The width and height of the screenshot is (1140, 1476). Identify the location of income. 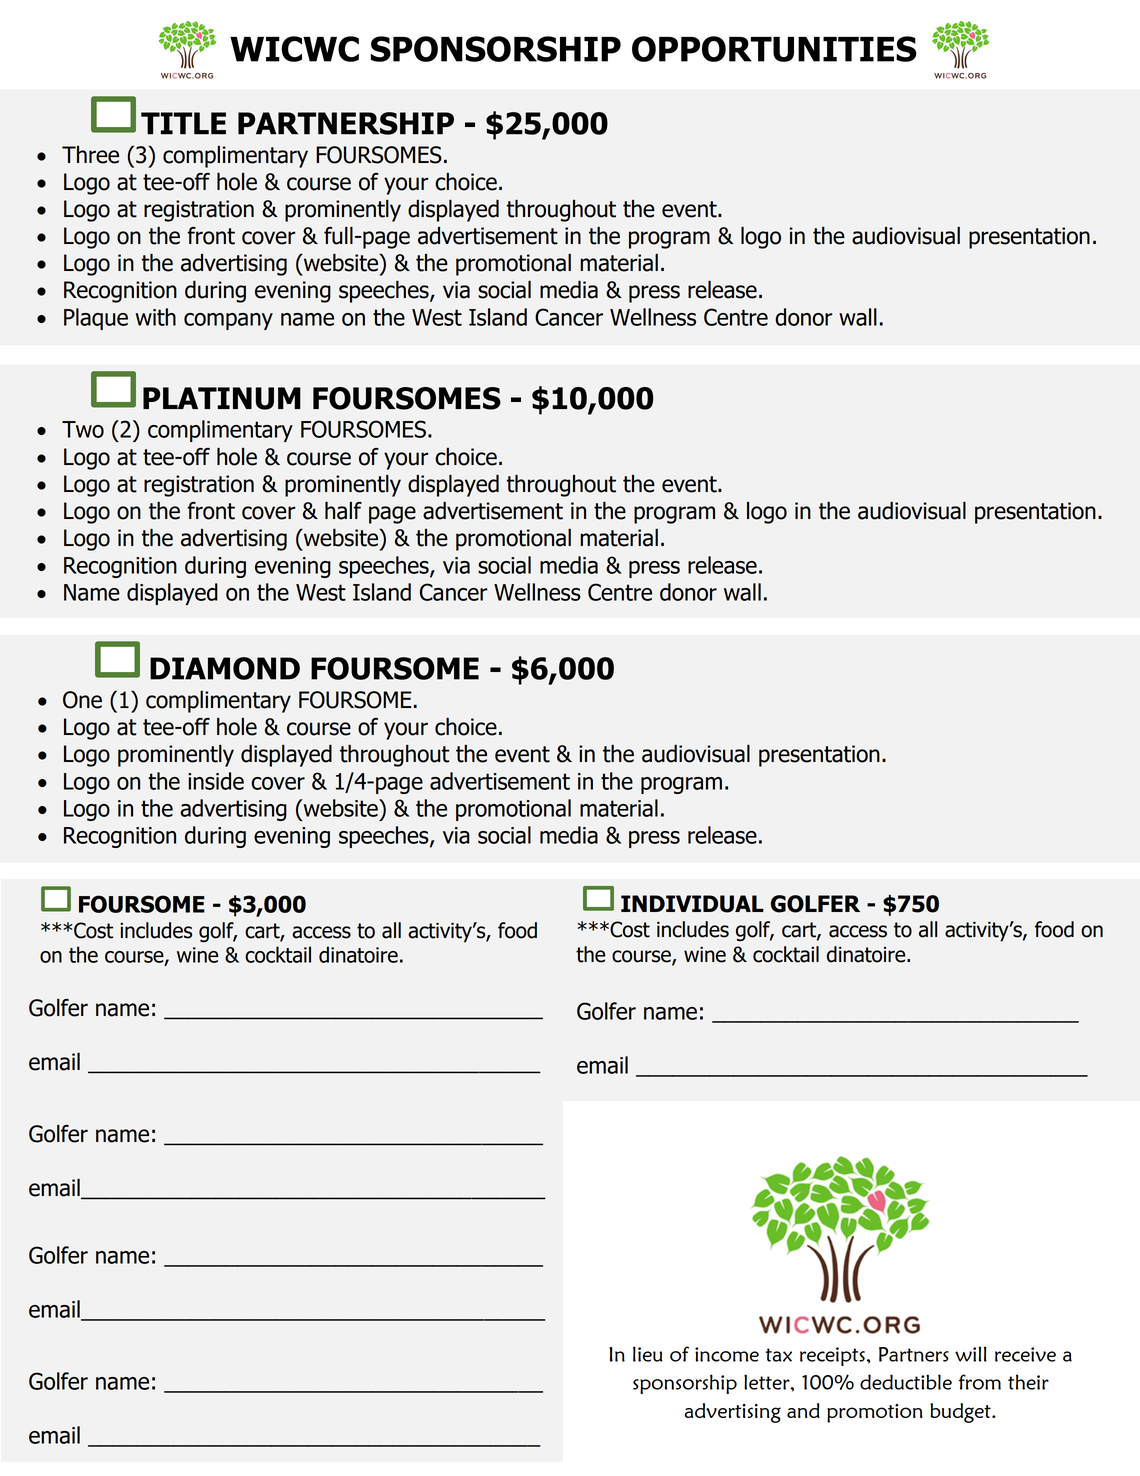
(727, 1354).
